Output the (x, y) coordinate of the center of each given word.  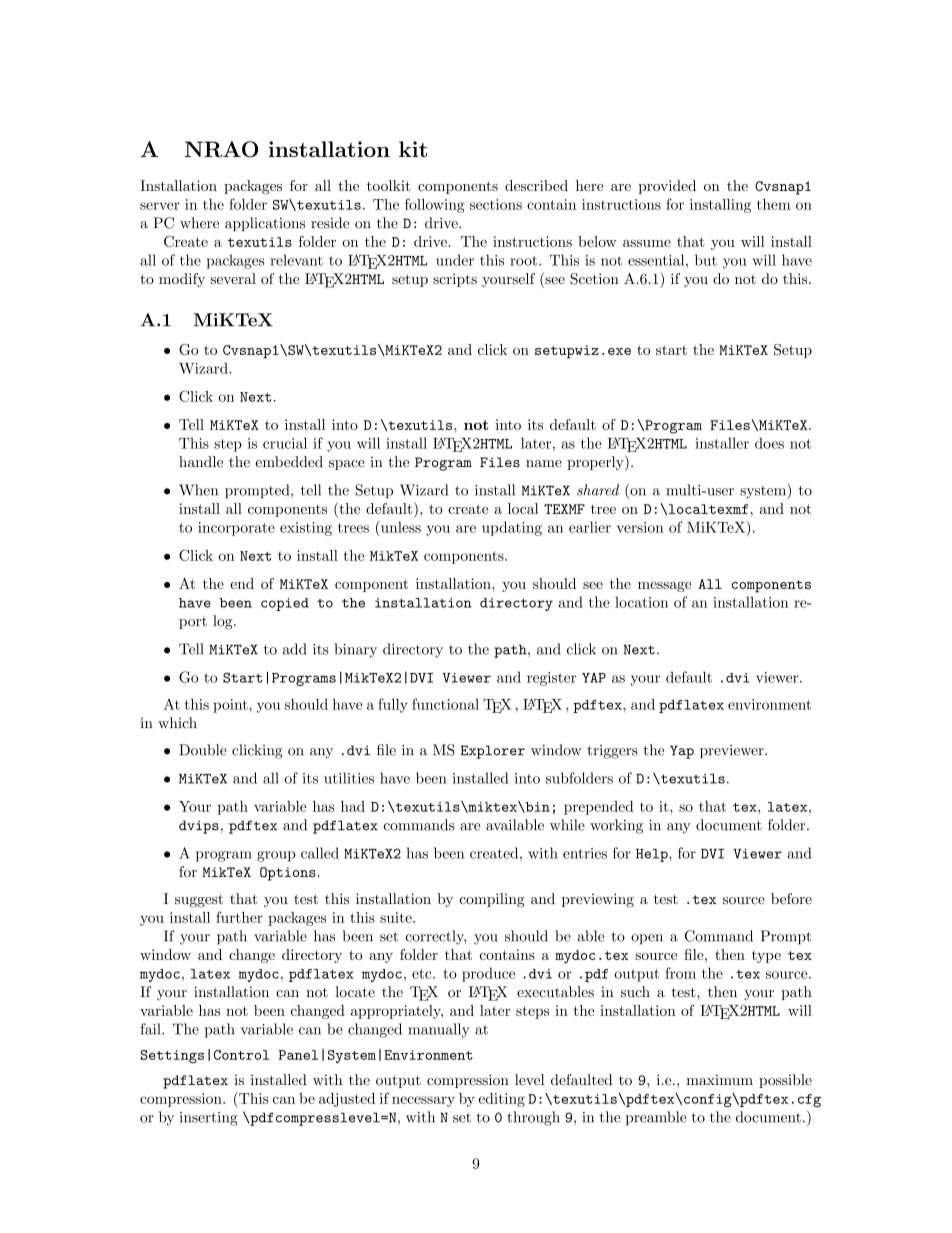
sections (496, 204)
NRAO (221, 149)
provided (667, 187)
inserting (209, 1119)
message (665, 587)
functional (445, 704)
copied (285, 604)
